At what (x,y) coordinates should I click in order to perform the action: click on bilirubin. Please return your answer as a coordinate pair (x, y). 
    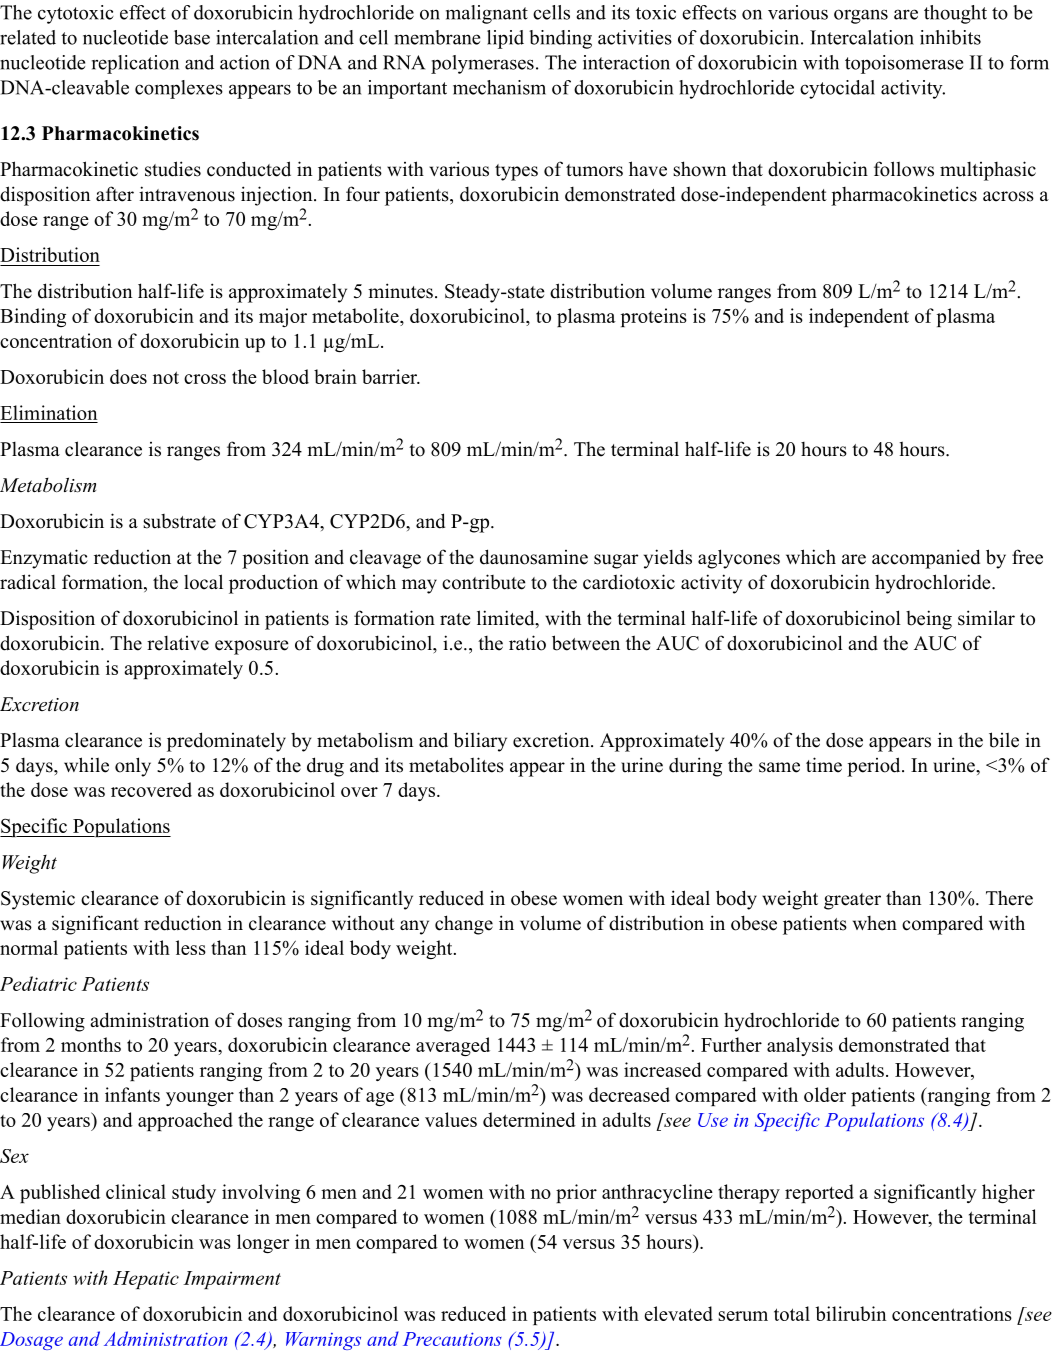
    Looking at the image, I should click on (850, 1313).
